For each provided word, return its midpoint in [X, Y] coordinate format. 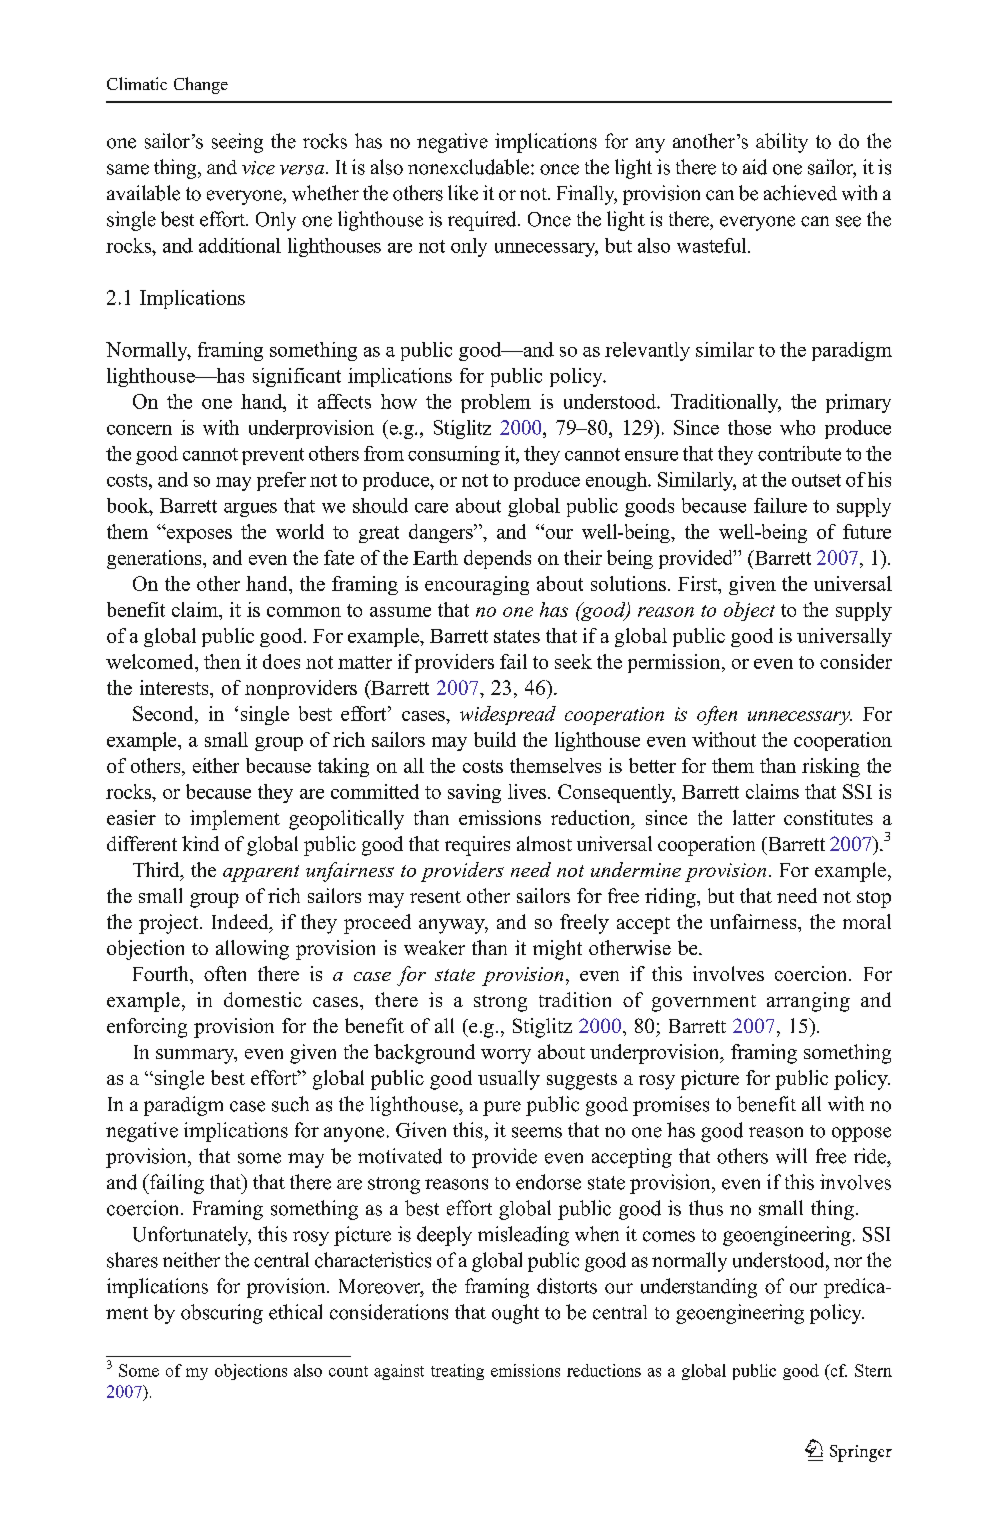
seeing [237, 143]
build [495, 739]
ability [782, 143]
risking [831, 767]
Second [164, 715]
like [463, 193]
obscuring [222, 1314]
